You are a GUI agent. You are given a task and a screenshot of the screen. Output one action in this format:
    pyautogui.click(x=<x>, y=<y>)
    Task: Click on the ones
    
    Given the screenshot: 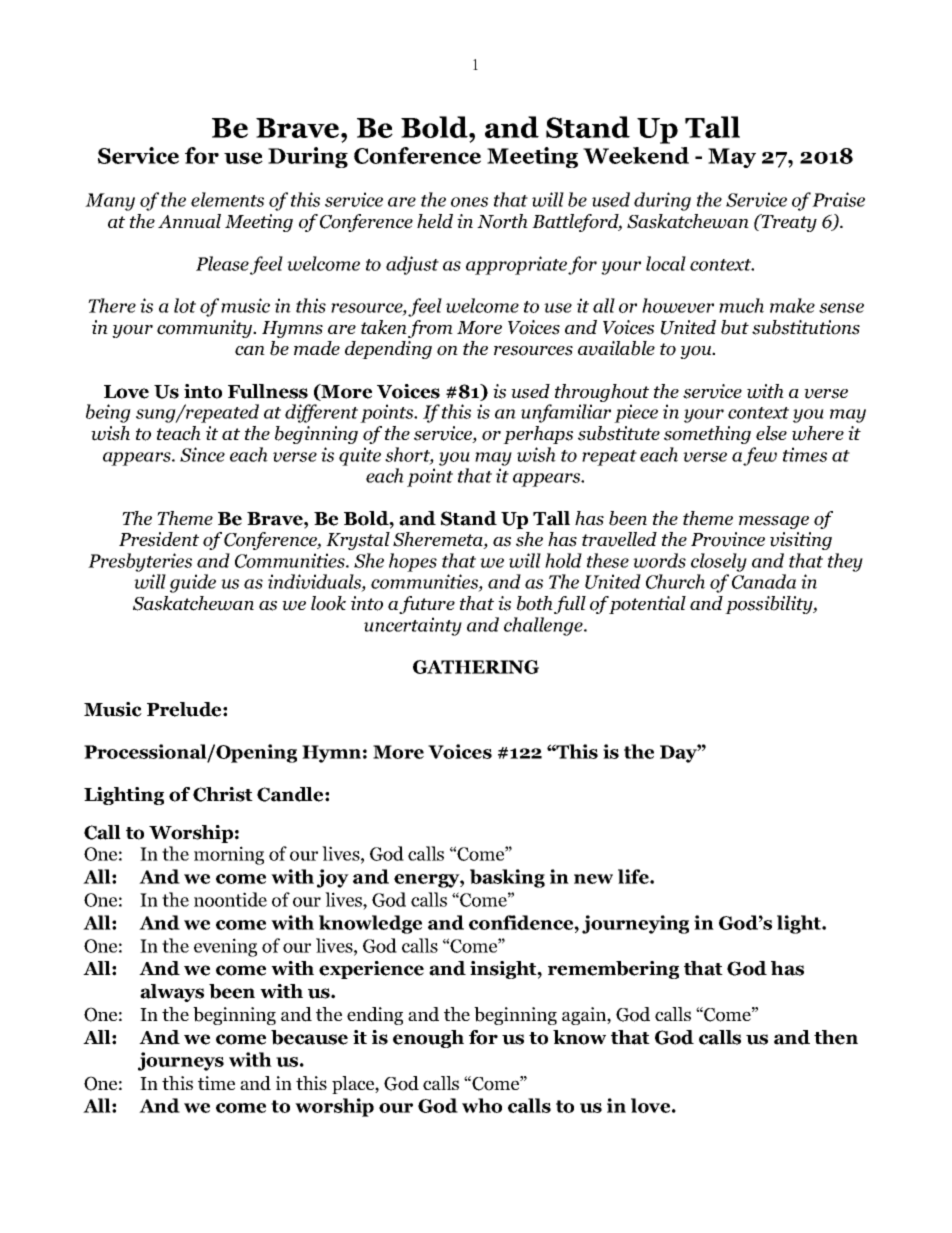 What is the action you would take?
    pyautogui.click(x=469, y=202)
